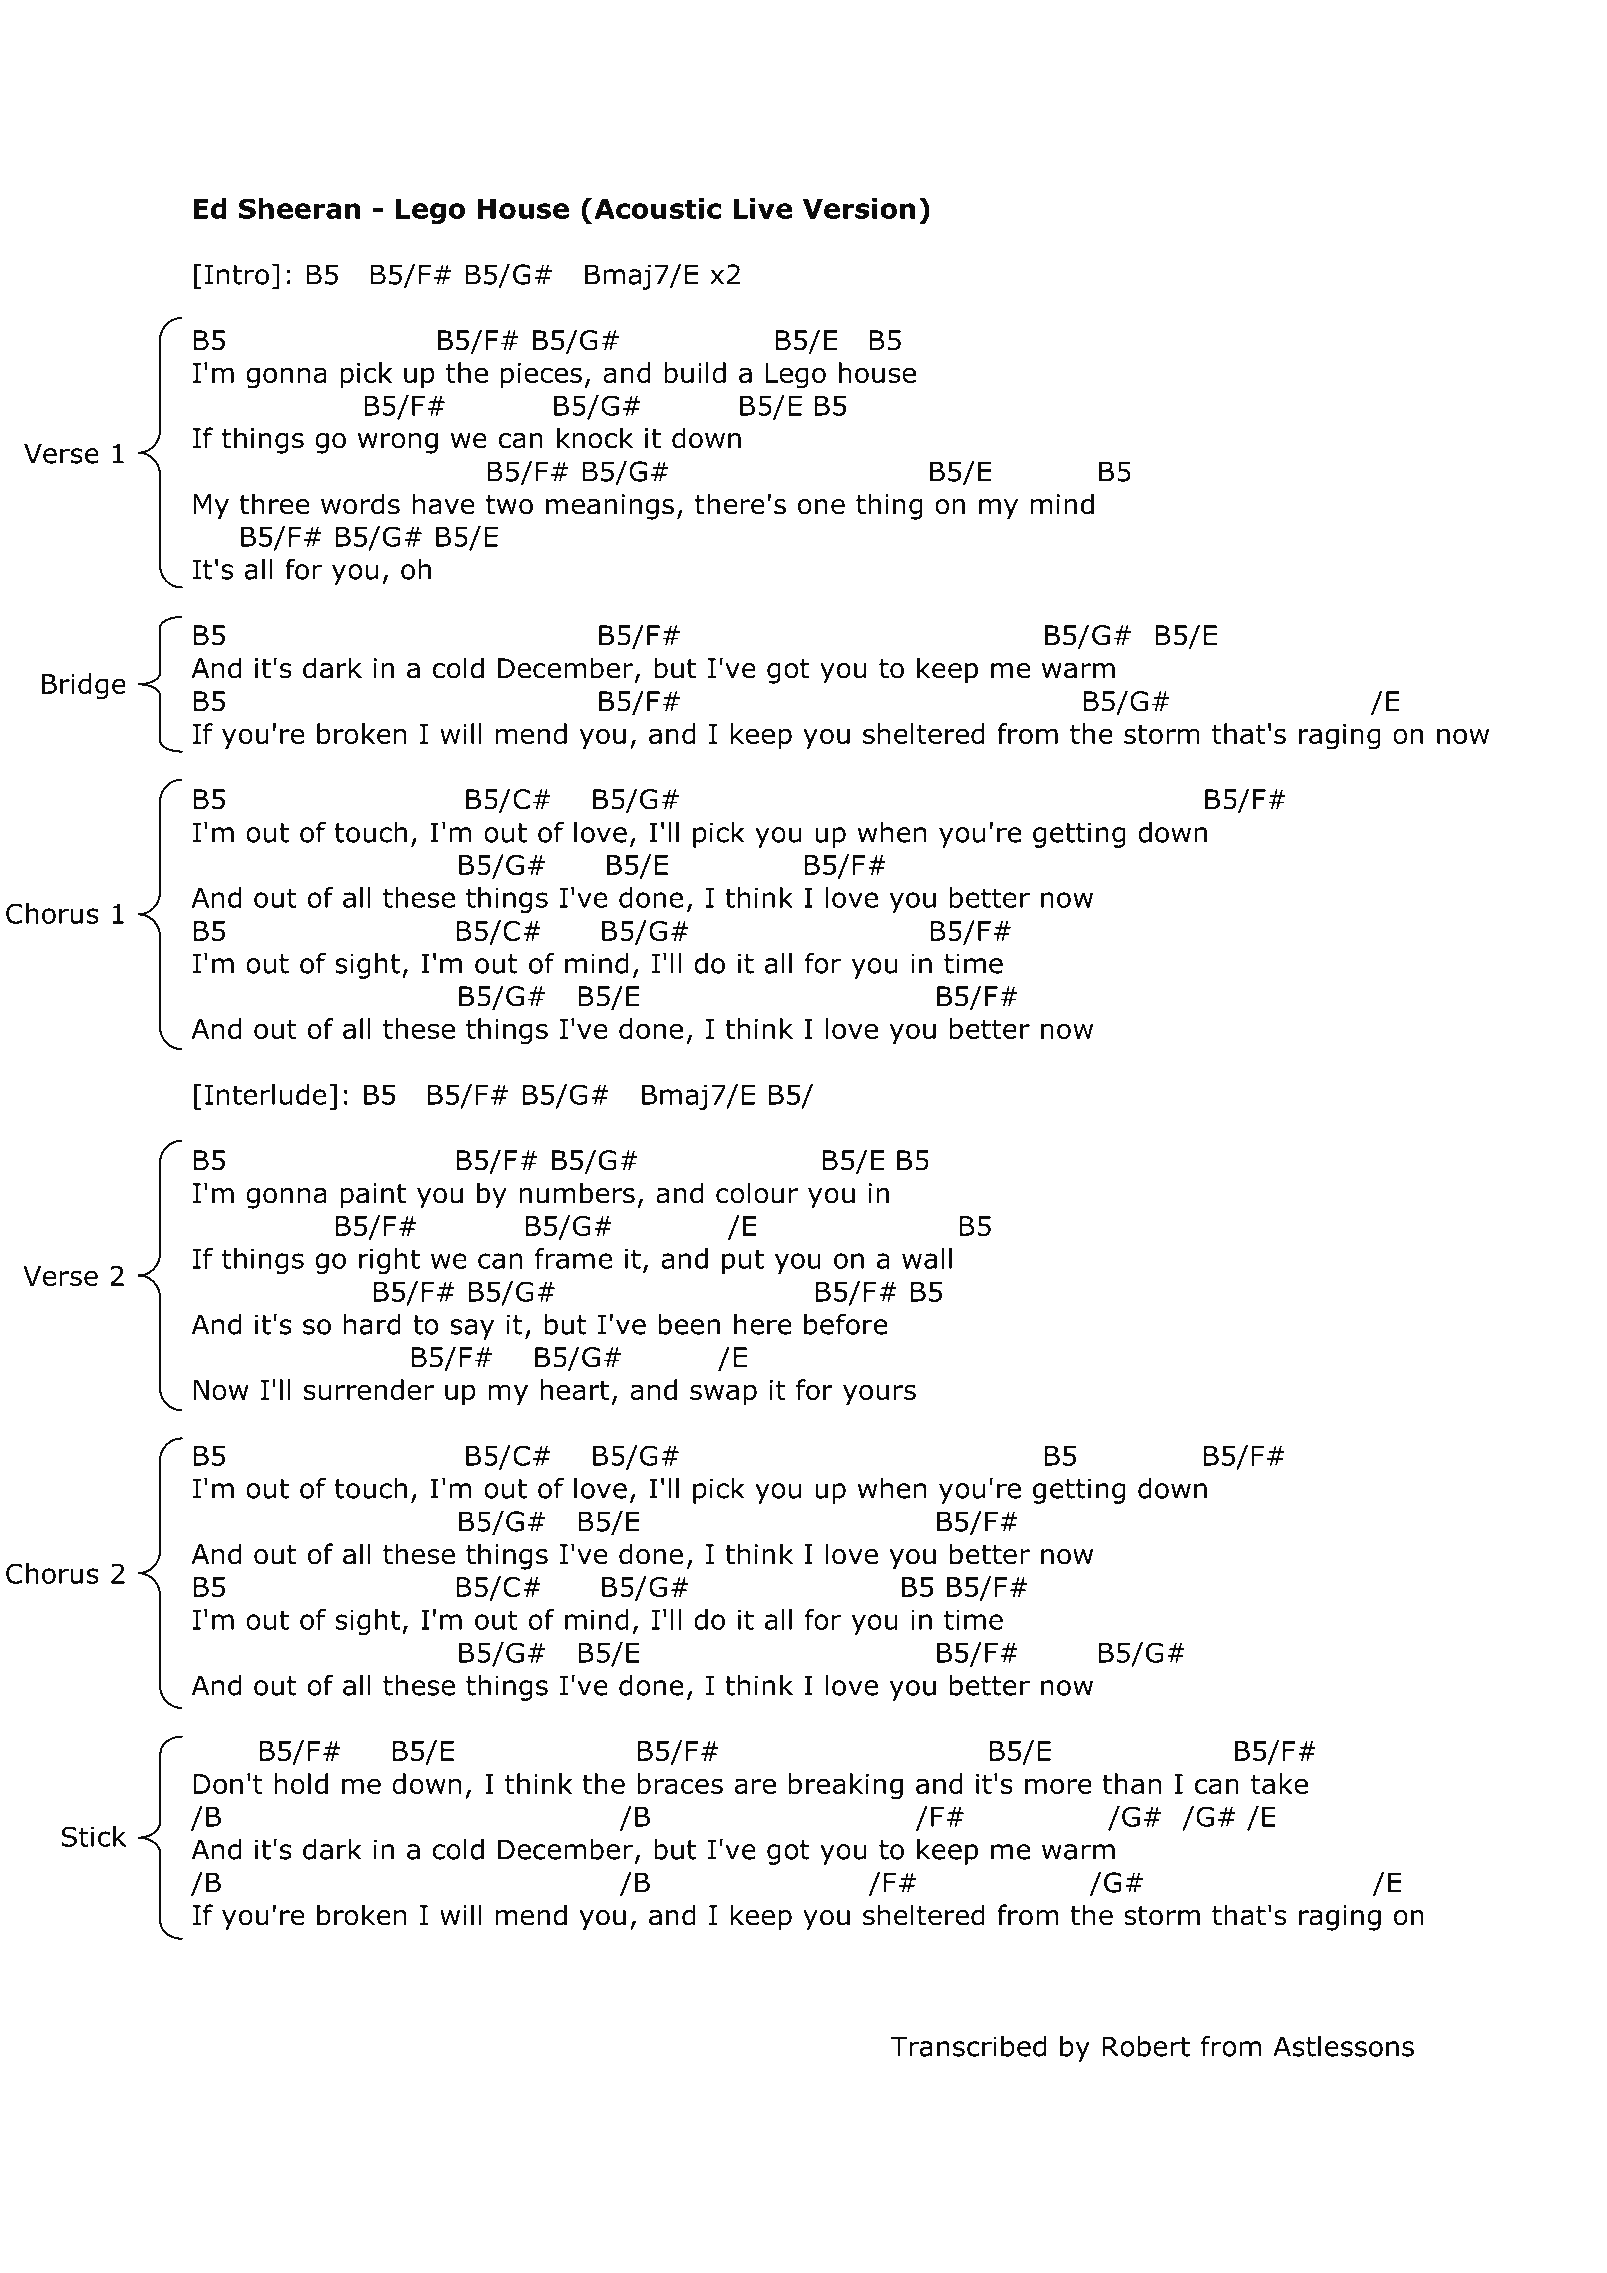 This screenshot has width=1607, height=2273. Describe the element at coordinates (859, 208) in the screenshot. I see `Version` at that location.
